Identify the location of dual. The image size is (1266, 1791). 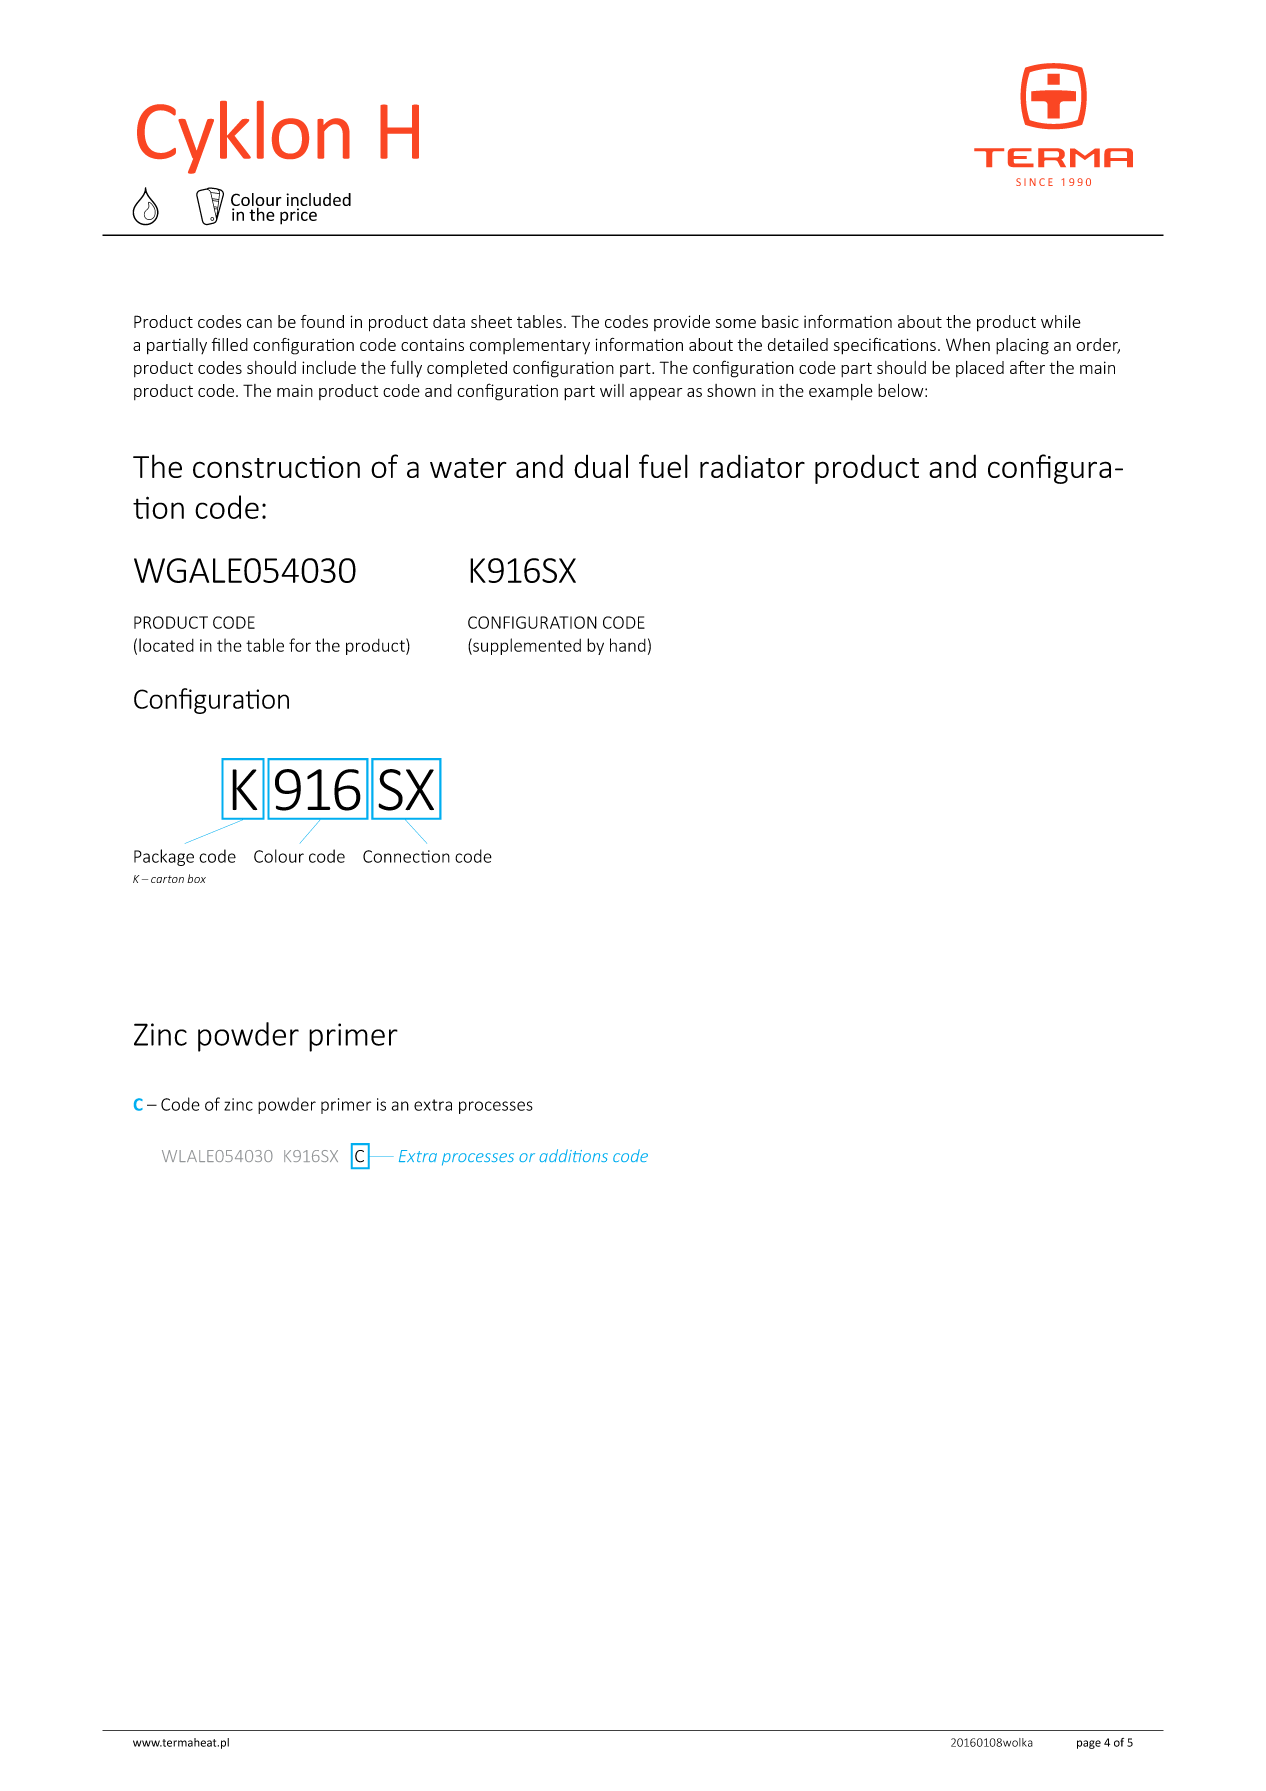
(601, 466).
